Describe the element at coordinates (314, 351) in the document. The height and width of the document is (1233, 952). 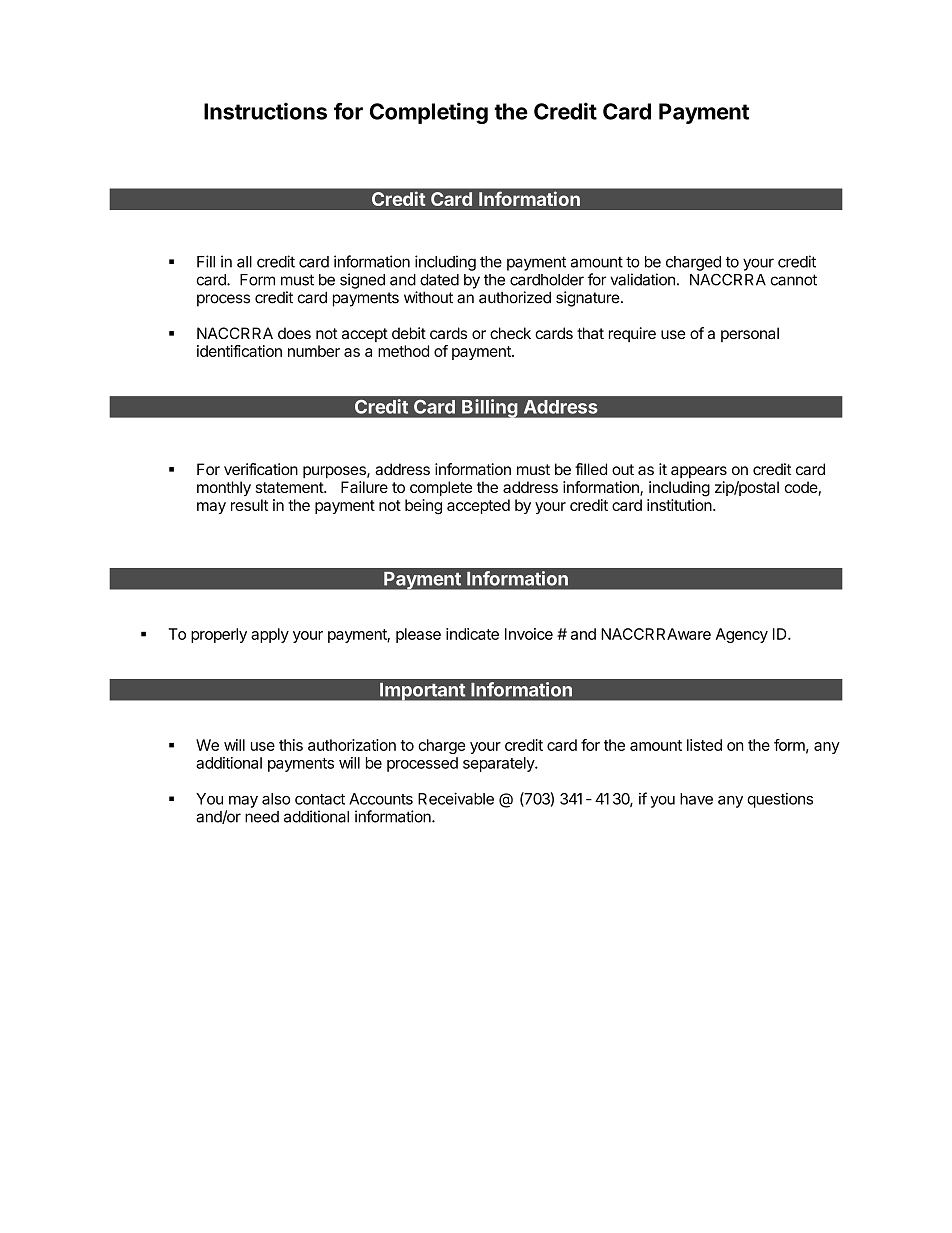
I see `number` at that location.
